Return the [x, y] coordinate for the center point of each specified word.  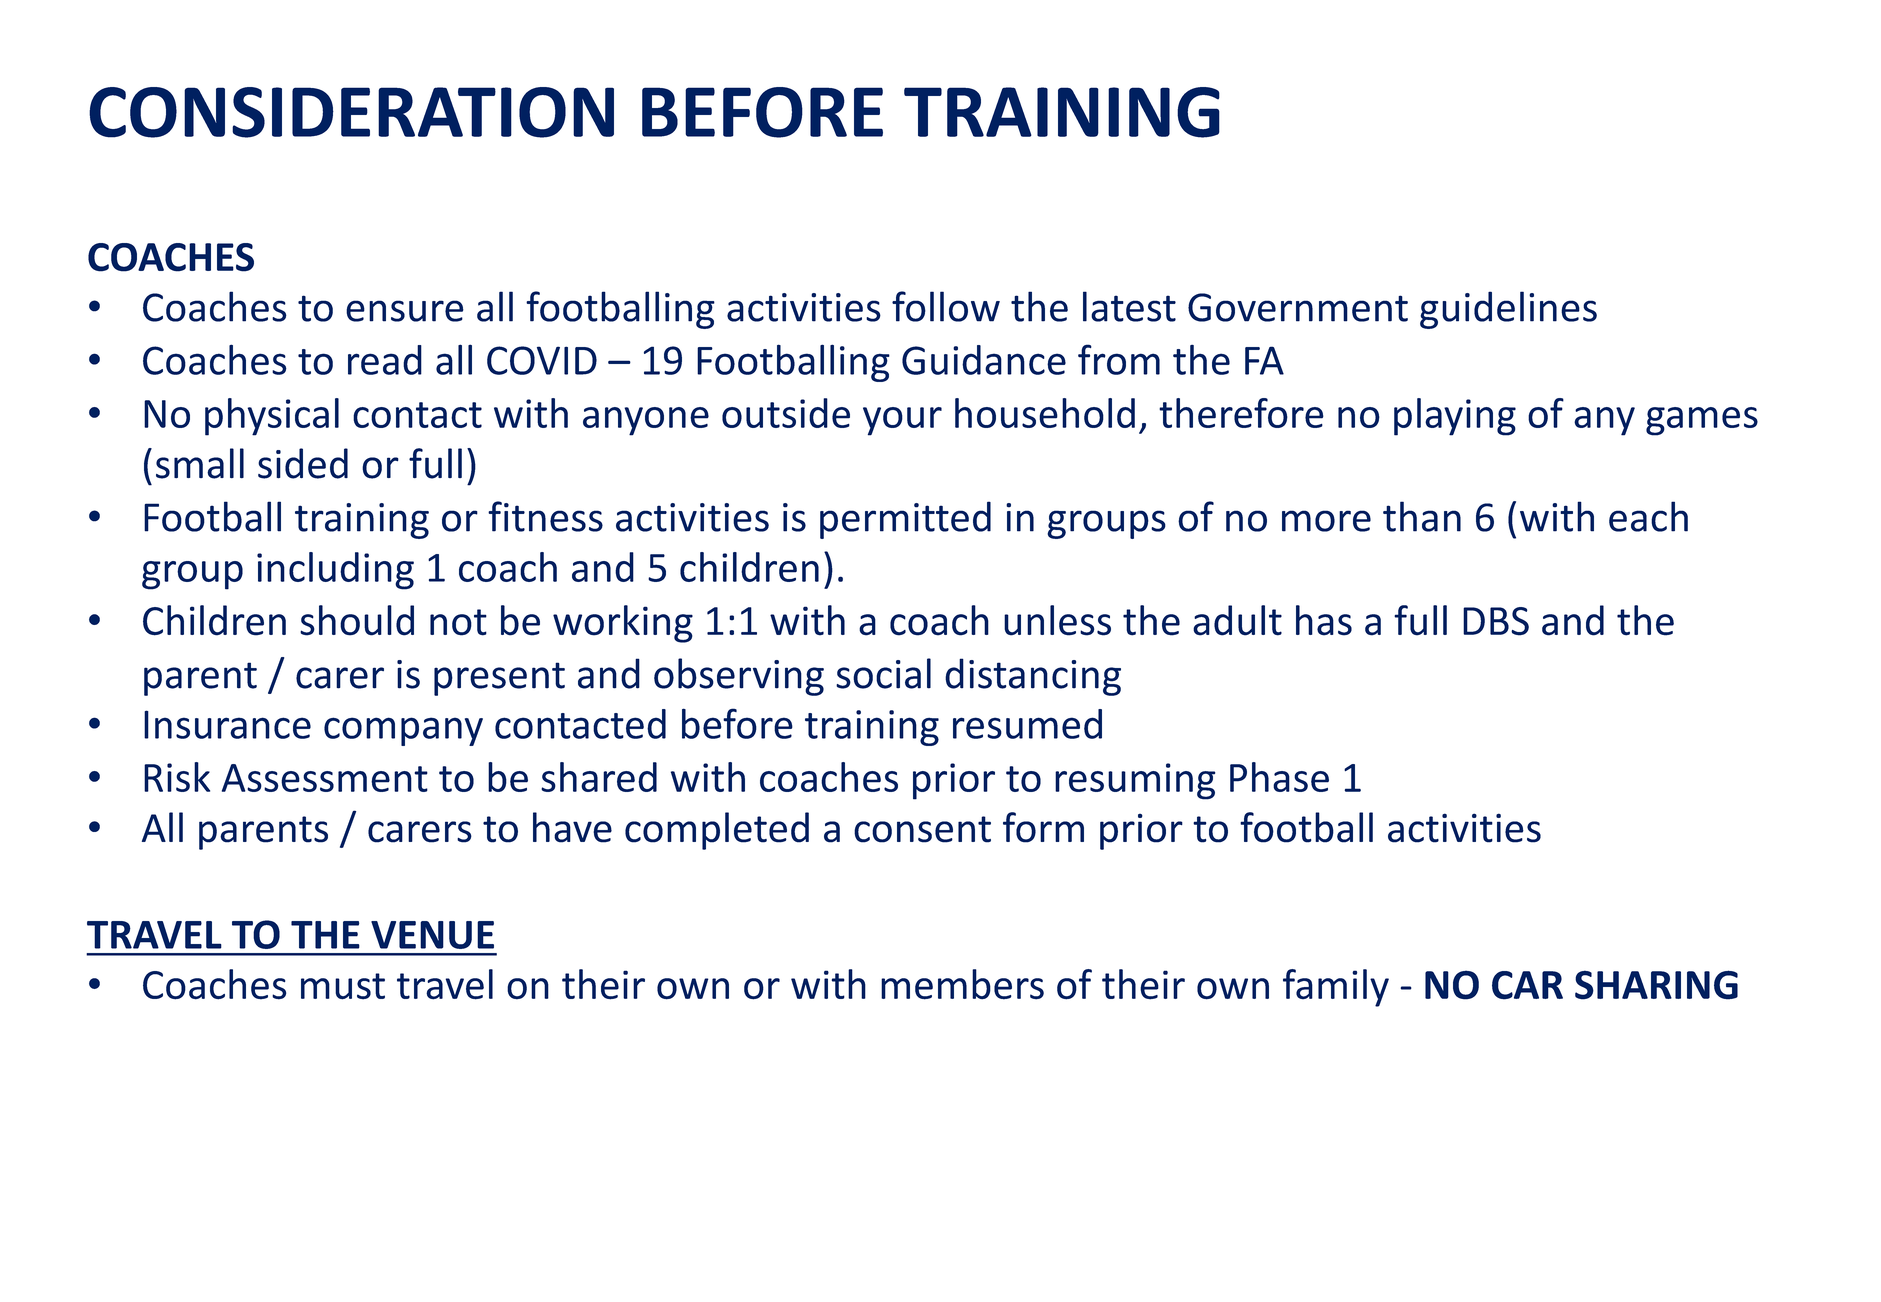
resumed [1027, 724]
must [343, 986]
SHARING [1656, 985]
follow [946, 306]
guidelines [1508, 310]
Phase [1279, 777]
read [385, 360]
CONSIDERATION [351, 112]
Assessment [325, 778]
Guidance [984, 360]
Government [1298, 307]
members [962, 984]
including [335, 571]
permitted [905, 520]
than [1422, 516]
